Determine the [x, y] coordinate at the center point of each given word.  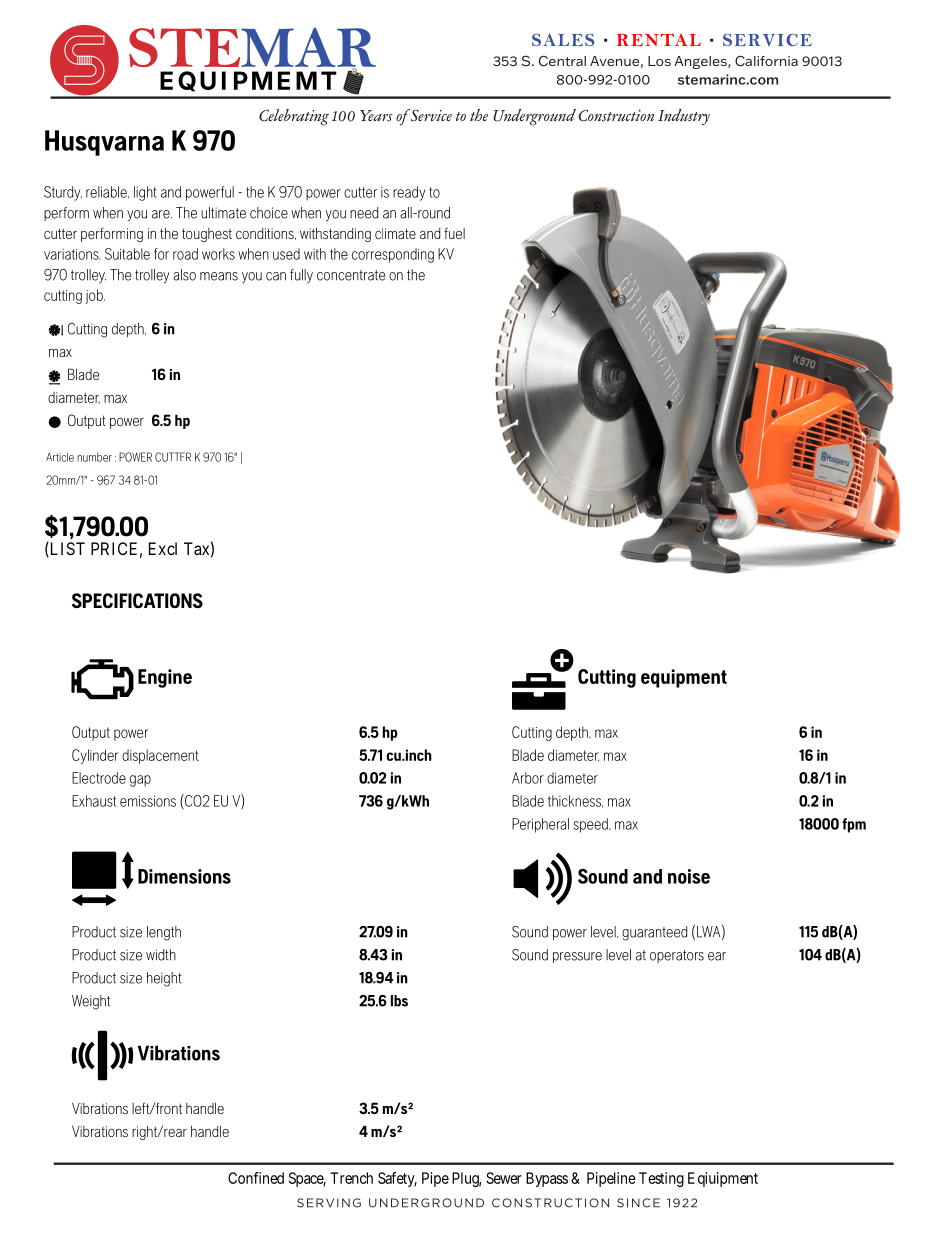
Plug [466, 1179]
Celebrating [294, 117]
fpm [854, 825]
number [94, 457]
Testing [661, 1179]
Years [376, 116]
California [766, 61]
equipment [684, 678]
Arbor [528, 778]
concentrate [351, 275]
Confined [256, 1178]
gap [140, 781]
